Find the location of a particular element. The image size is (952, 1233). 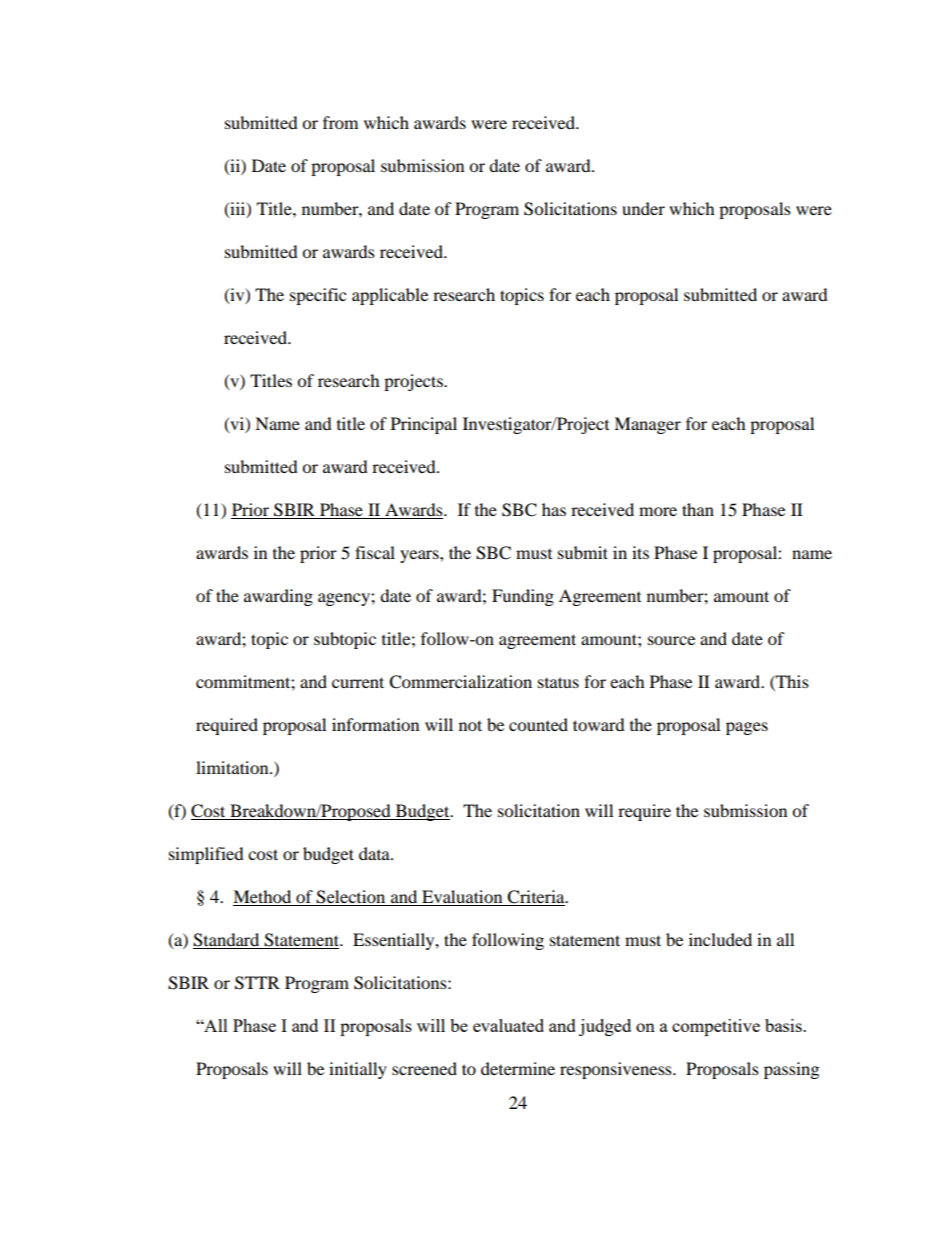

than is located at coordinates (698, 509).
